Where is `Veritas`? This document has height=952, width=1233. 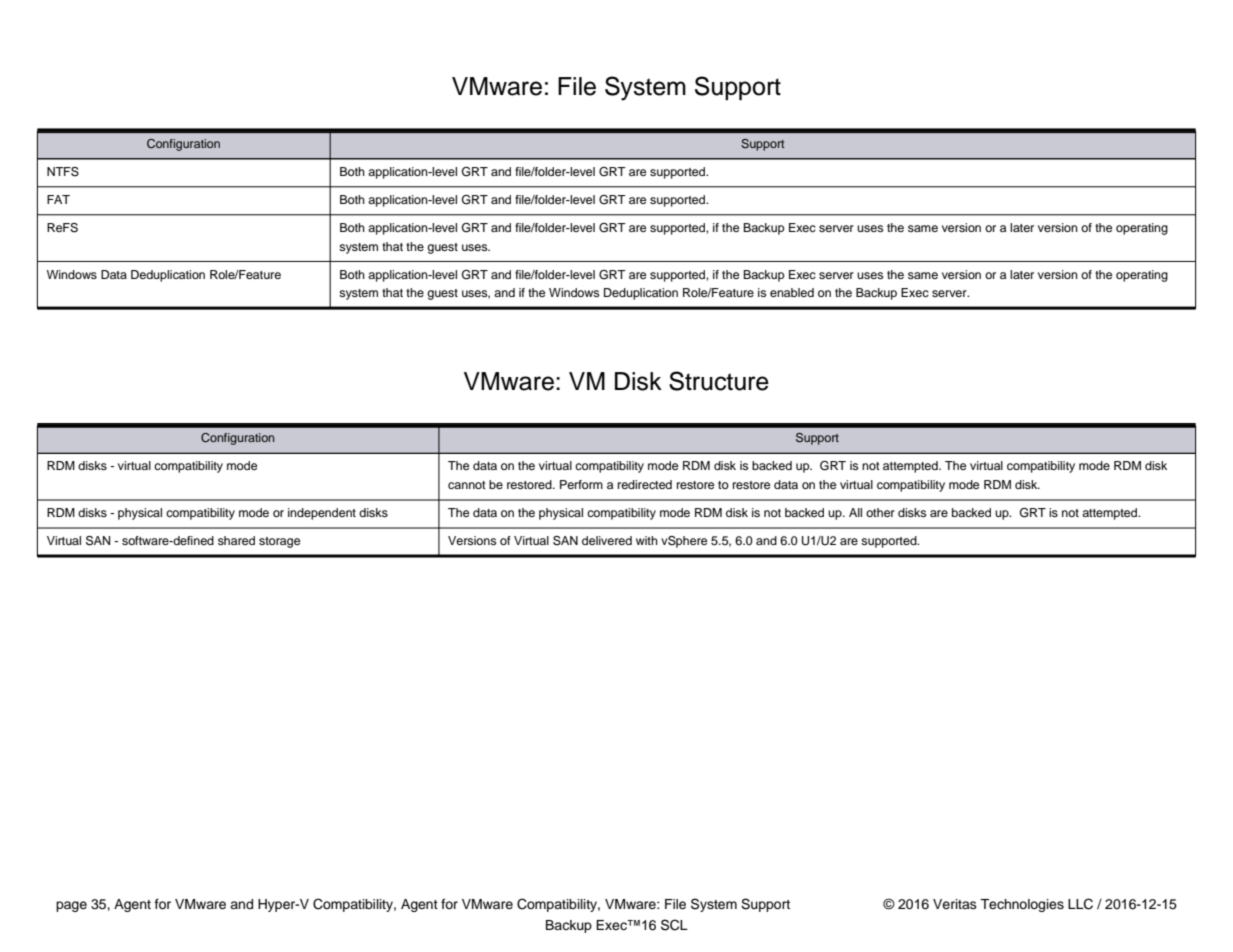
Veritas is located at coordinates (955, 904).
